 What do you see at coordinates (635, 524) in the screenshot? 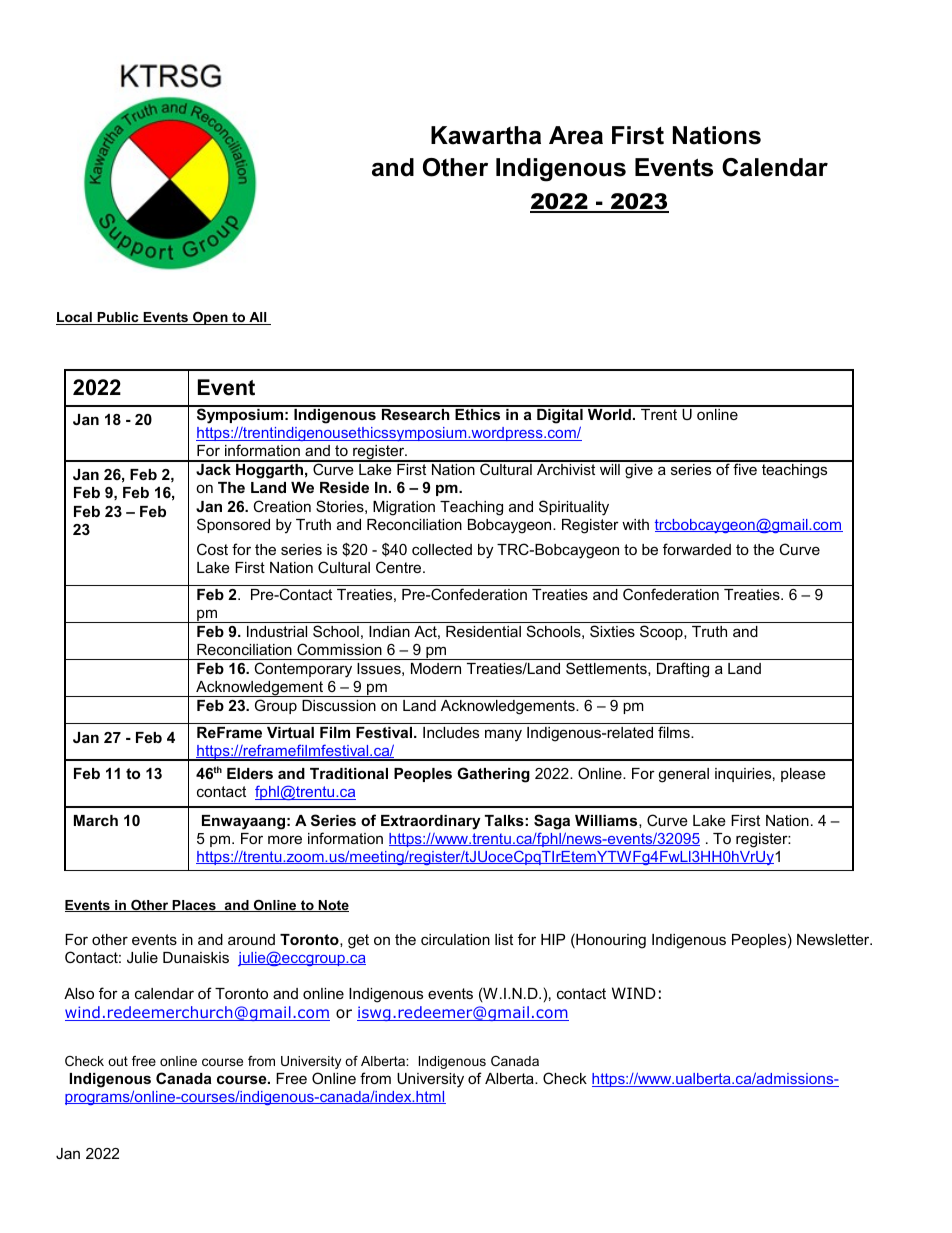
I see `with` at bounding box center [635, 524].
